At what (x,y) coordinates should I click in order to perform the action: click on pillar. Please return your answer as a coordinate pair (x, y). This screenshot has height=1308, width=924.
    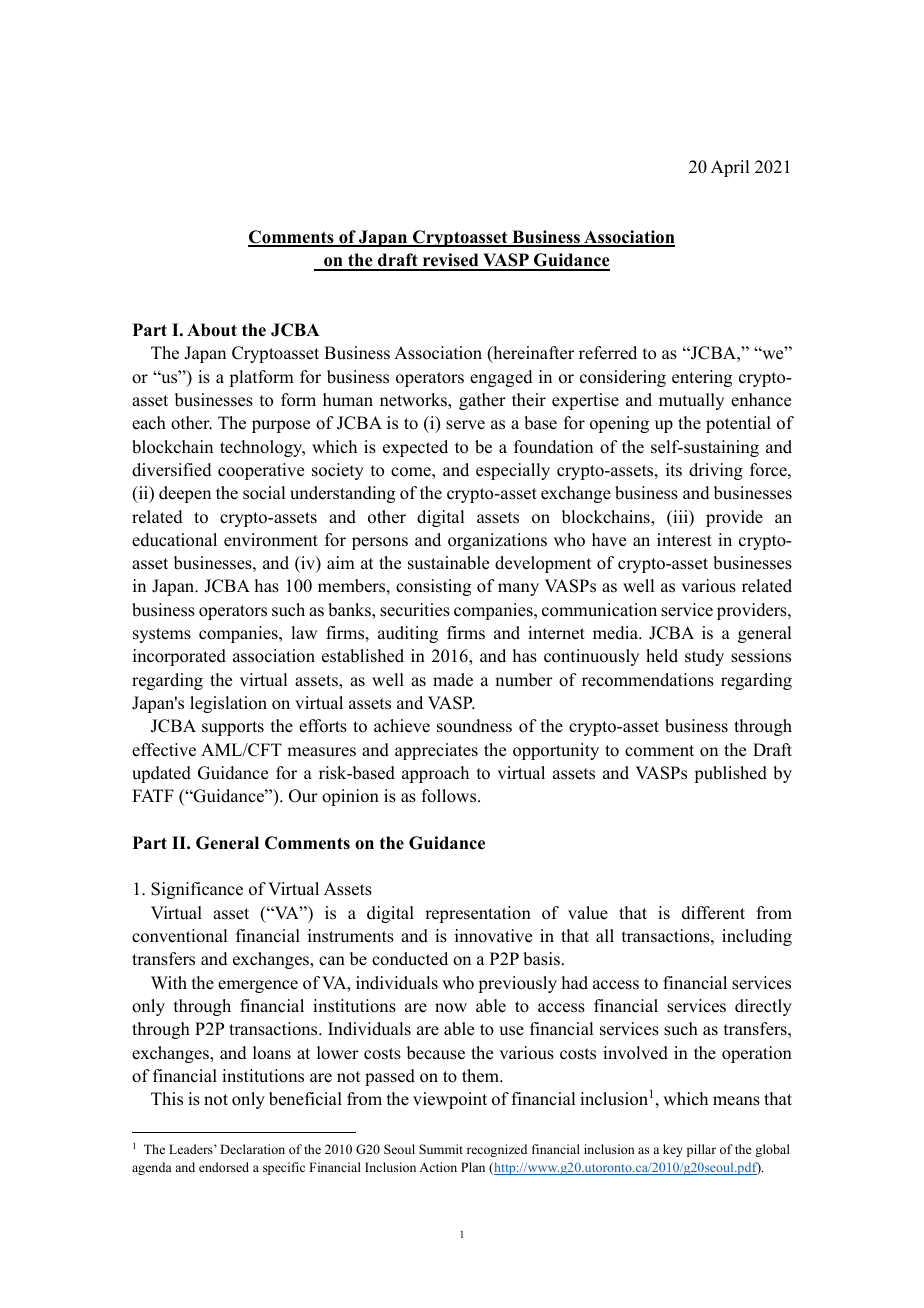
    Looking at the image, I should click on (701, 1150).
